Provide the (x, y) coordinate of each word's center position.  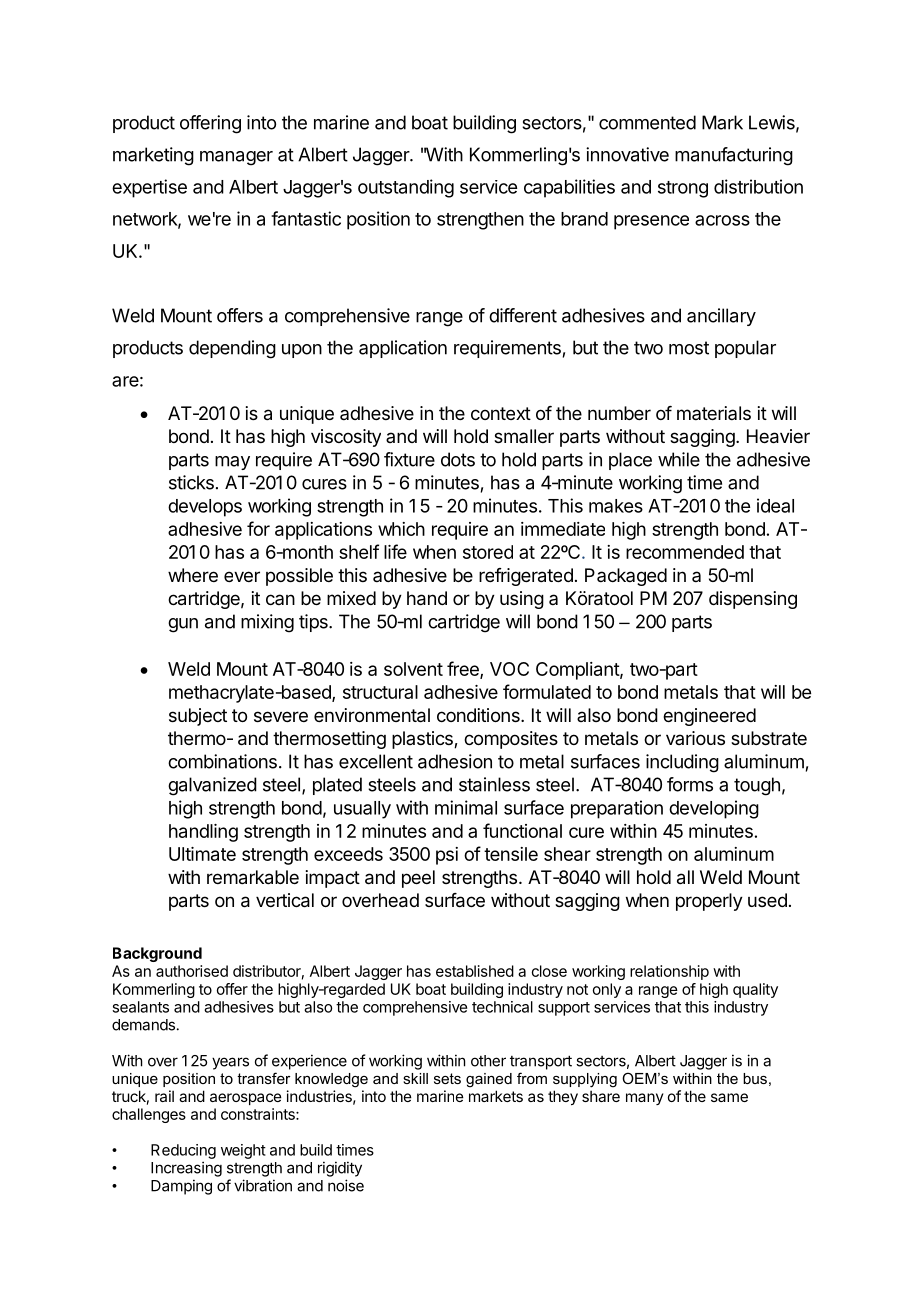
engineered (709, 717)
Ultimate (202, 854)
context (501, 413)
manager (236, 158)
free (464, 669)
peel (418, 879)
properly (709, 902)
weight (243, 1151)
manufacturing (734, 156)
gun (183, 625)
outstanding (406, 188)
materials (714, 413)
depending (232, 349)
